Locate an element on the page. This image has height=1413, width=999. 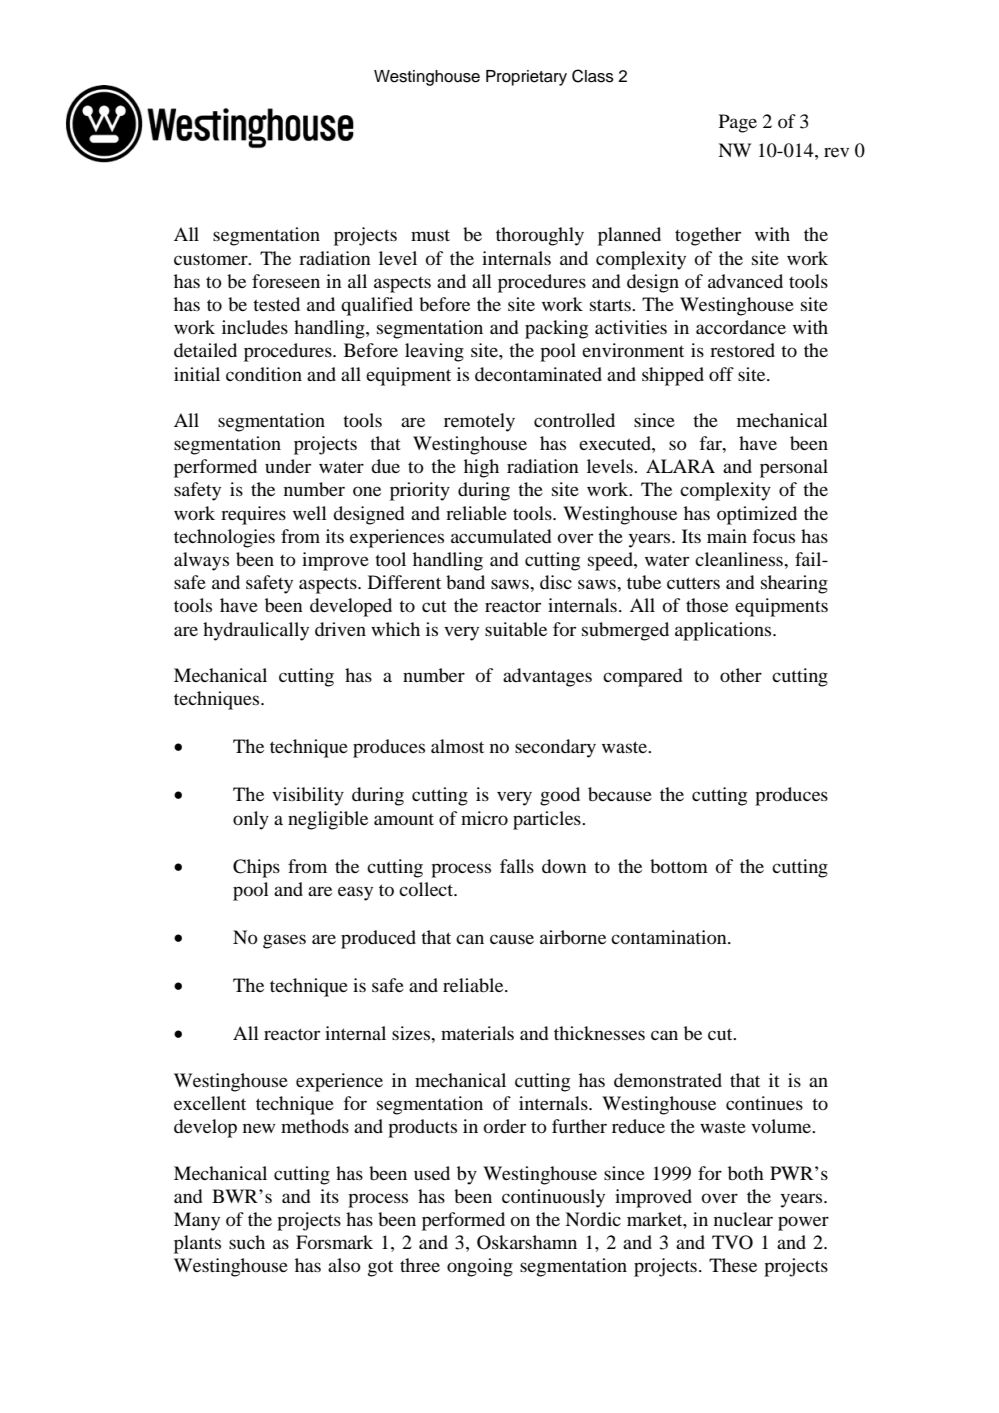
customer is located at coordinates (212, 259).
